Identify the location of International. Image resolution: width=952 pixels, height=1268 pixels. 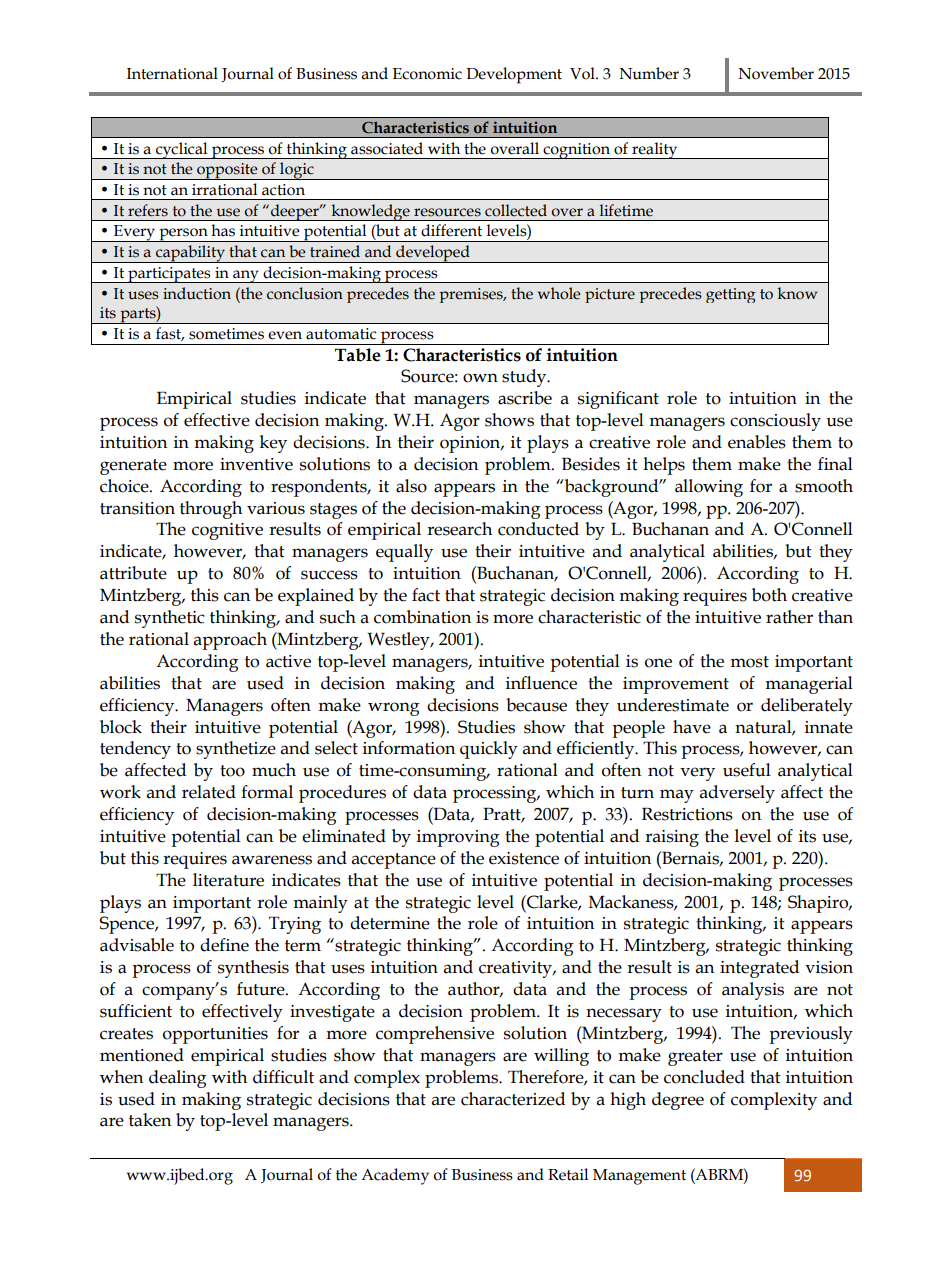
(172, 73).
